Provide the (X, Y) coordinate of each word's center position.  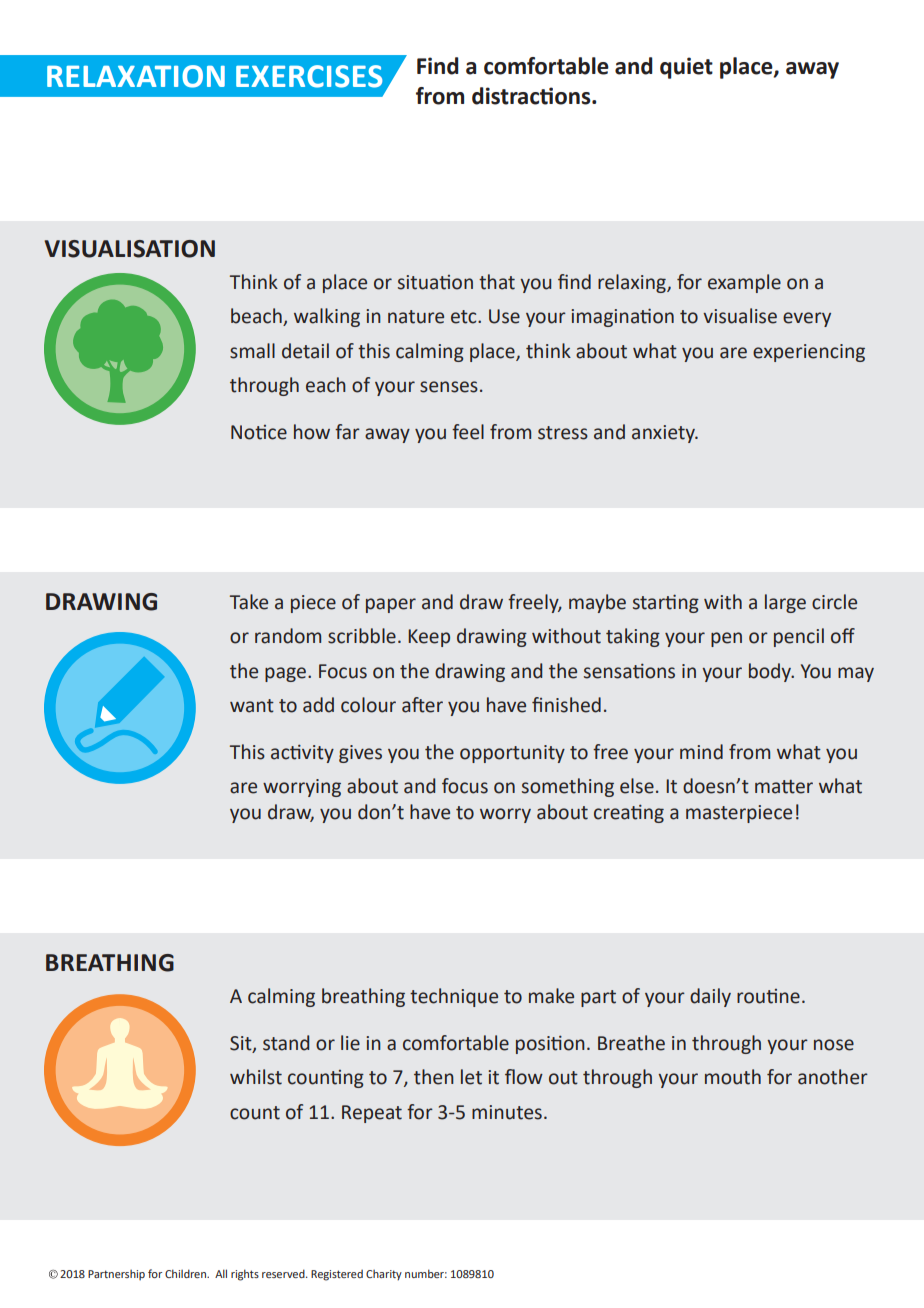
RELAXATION (136, 76)
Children (186, 1273)
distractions (532, 96)
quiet (686, 68)
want (252, 706)
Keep (429, 638)
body (771, 672)
